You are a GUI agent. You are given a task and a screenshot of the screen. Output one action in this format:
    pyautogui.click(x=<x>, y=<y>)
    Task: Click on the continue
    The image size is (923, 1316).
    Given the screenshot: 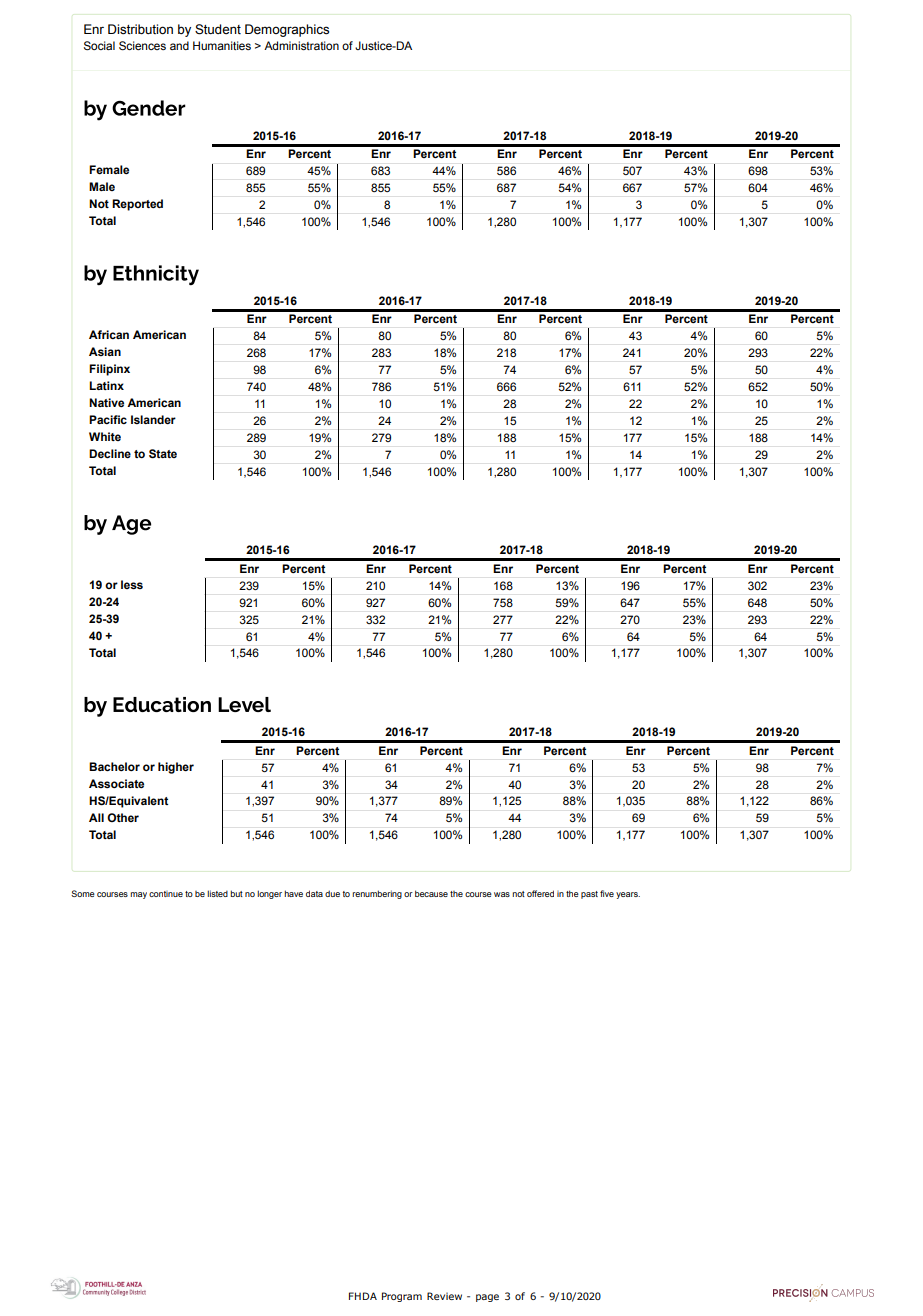 What is the action you would take?
    pyautogui.click(x=166, y=894)
